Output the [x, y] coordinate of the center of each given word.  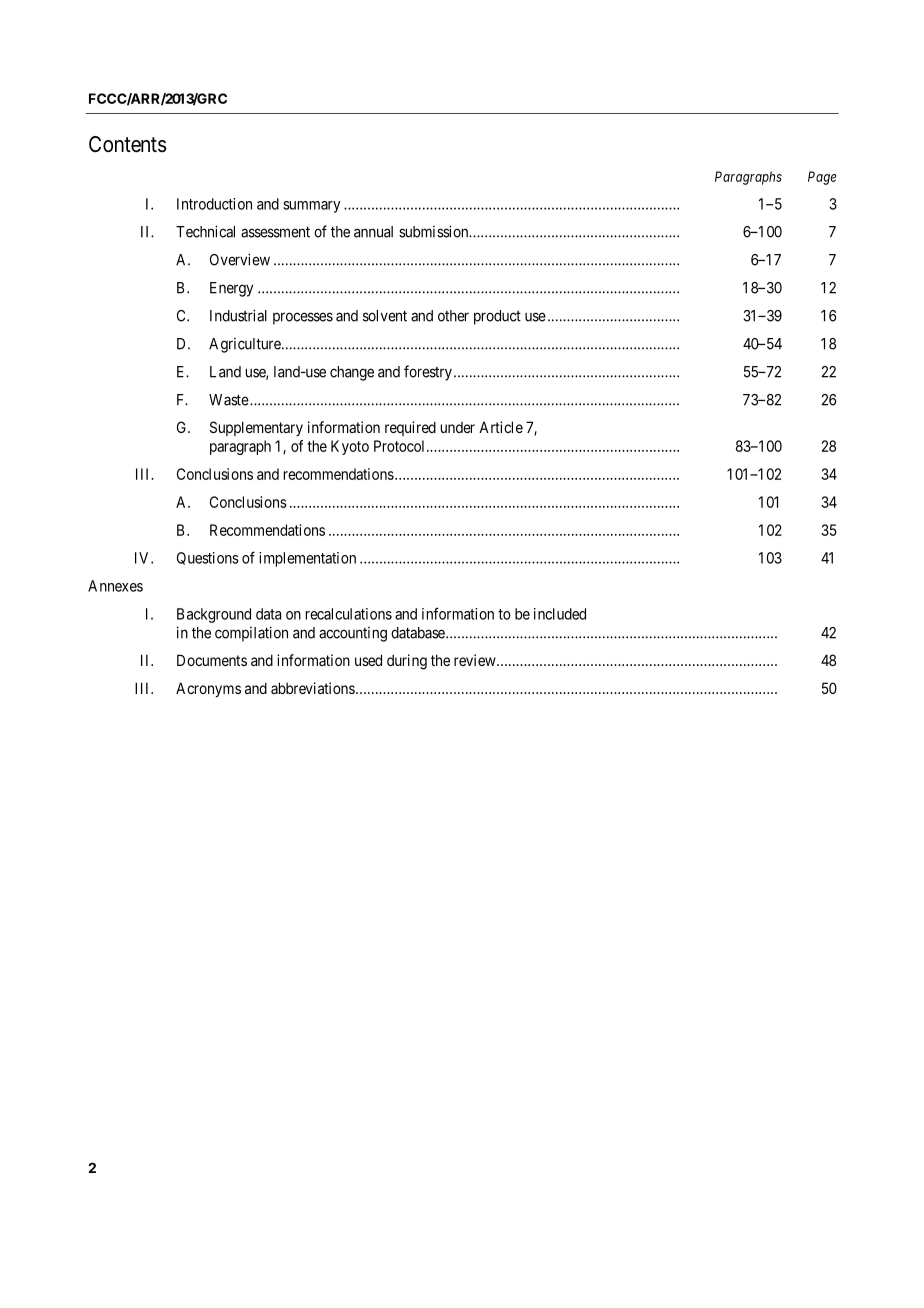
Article [501, 427]
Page [822, 178]
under [458, 427]
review [476, 660]
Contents [128, 144]
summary [311, 207]
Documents [212, 660]
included [560, 614]
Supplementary [256, 428]
